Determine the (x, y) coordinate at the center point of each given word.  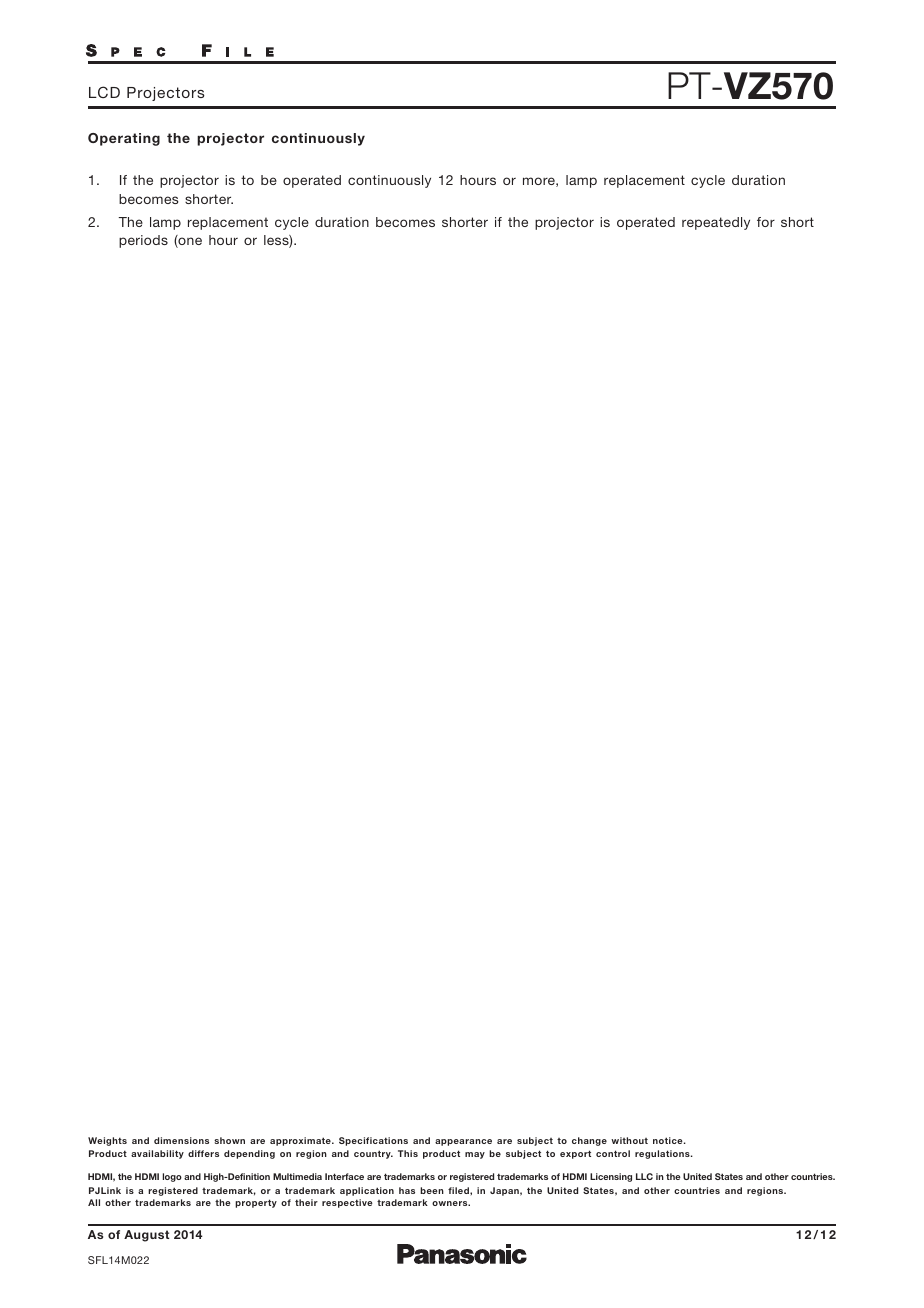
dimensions (181, 1140)
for (766, 222)
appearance (463, 1142)
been (432, 1190)
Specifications (373, 1141)
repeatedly (716, 223)
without (629, 1140)
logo (172, 1177)
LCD (104, 92)
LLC (644, 1176)
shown (229, 1140)
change (589, 1141)
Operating (124, 139)
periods (143, 241)
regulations (663, 1154)
